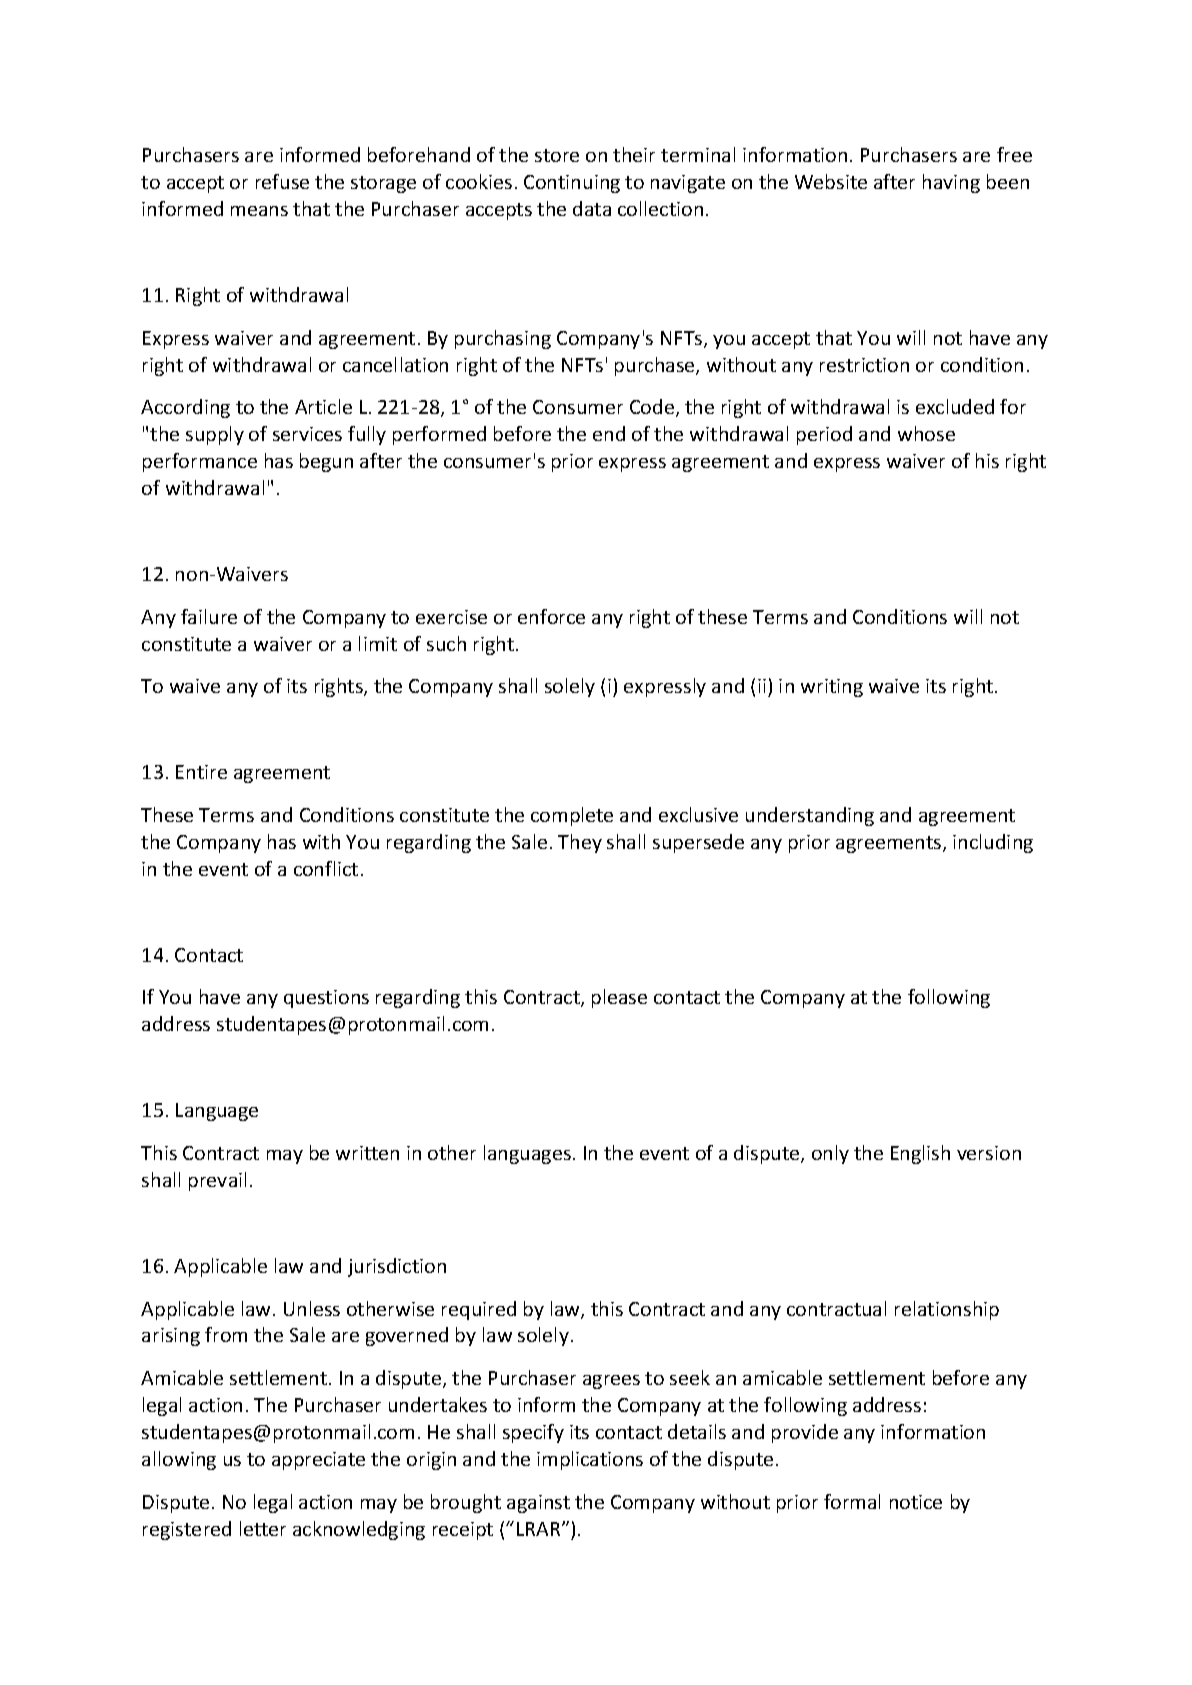 The height and width of the document is (1685, 1192). I want to click on writing, so click(832, 688).
